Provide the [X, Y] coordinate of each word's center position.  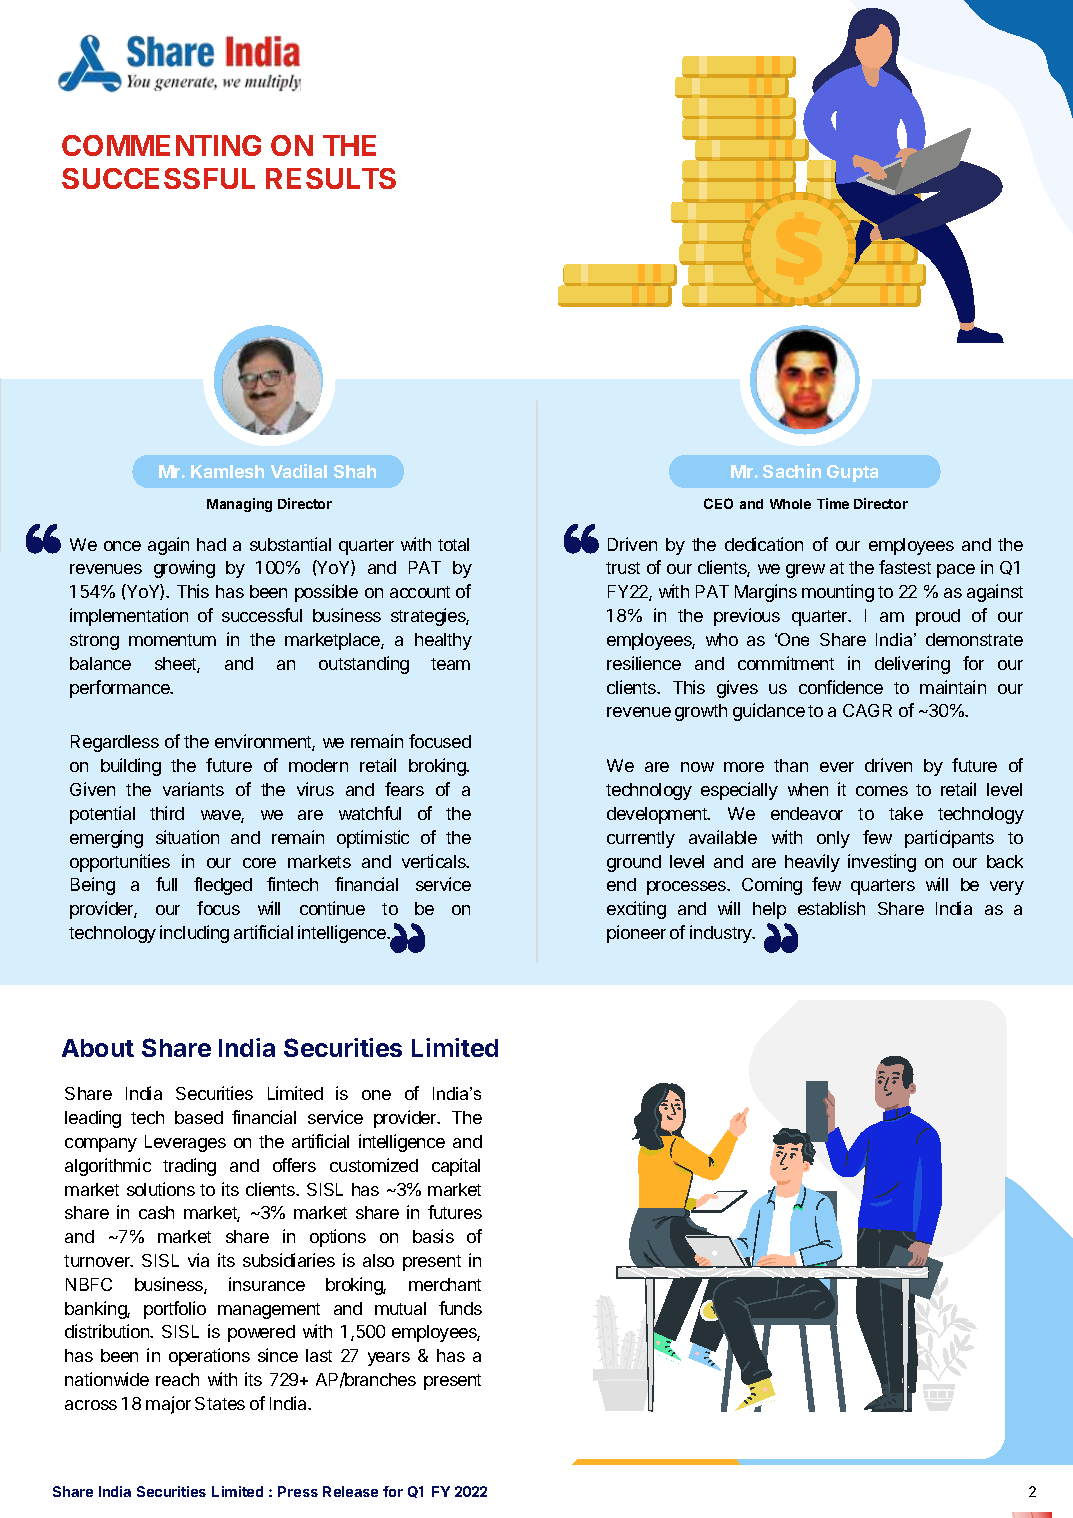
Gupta [852, 473]
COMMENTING [161, 145]
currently [641, 839]
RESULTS [331, 178]
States [220, 1403]
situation [187, 837]
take [906, 813]
